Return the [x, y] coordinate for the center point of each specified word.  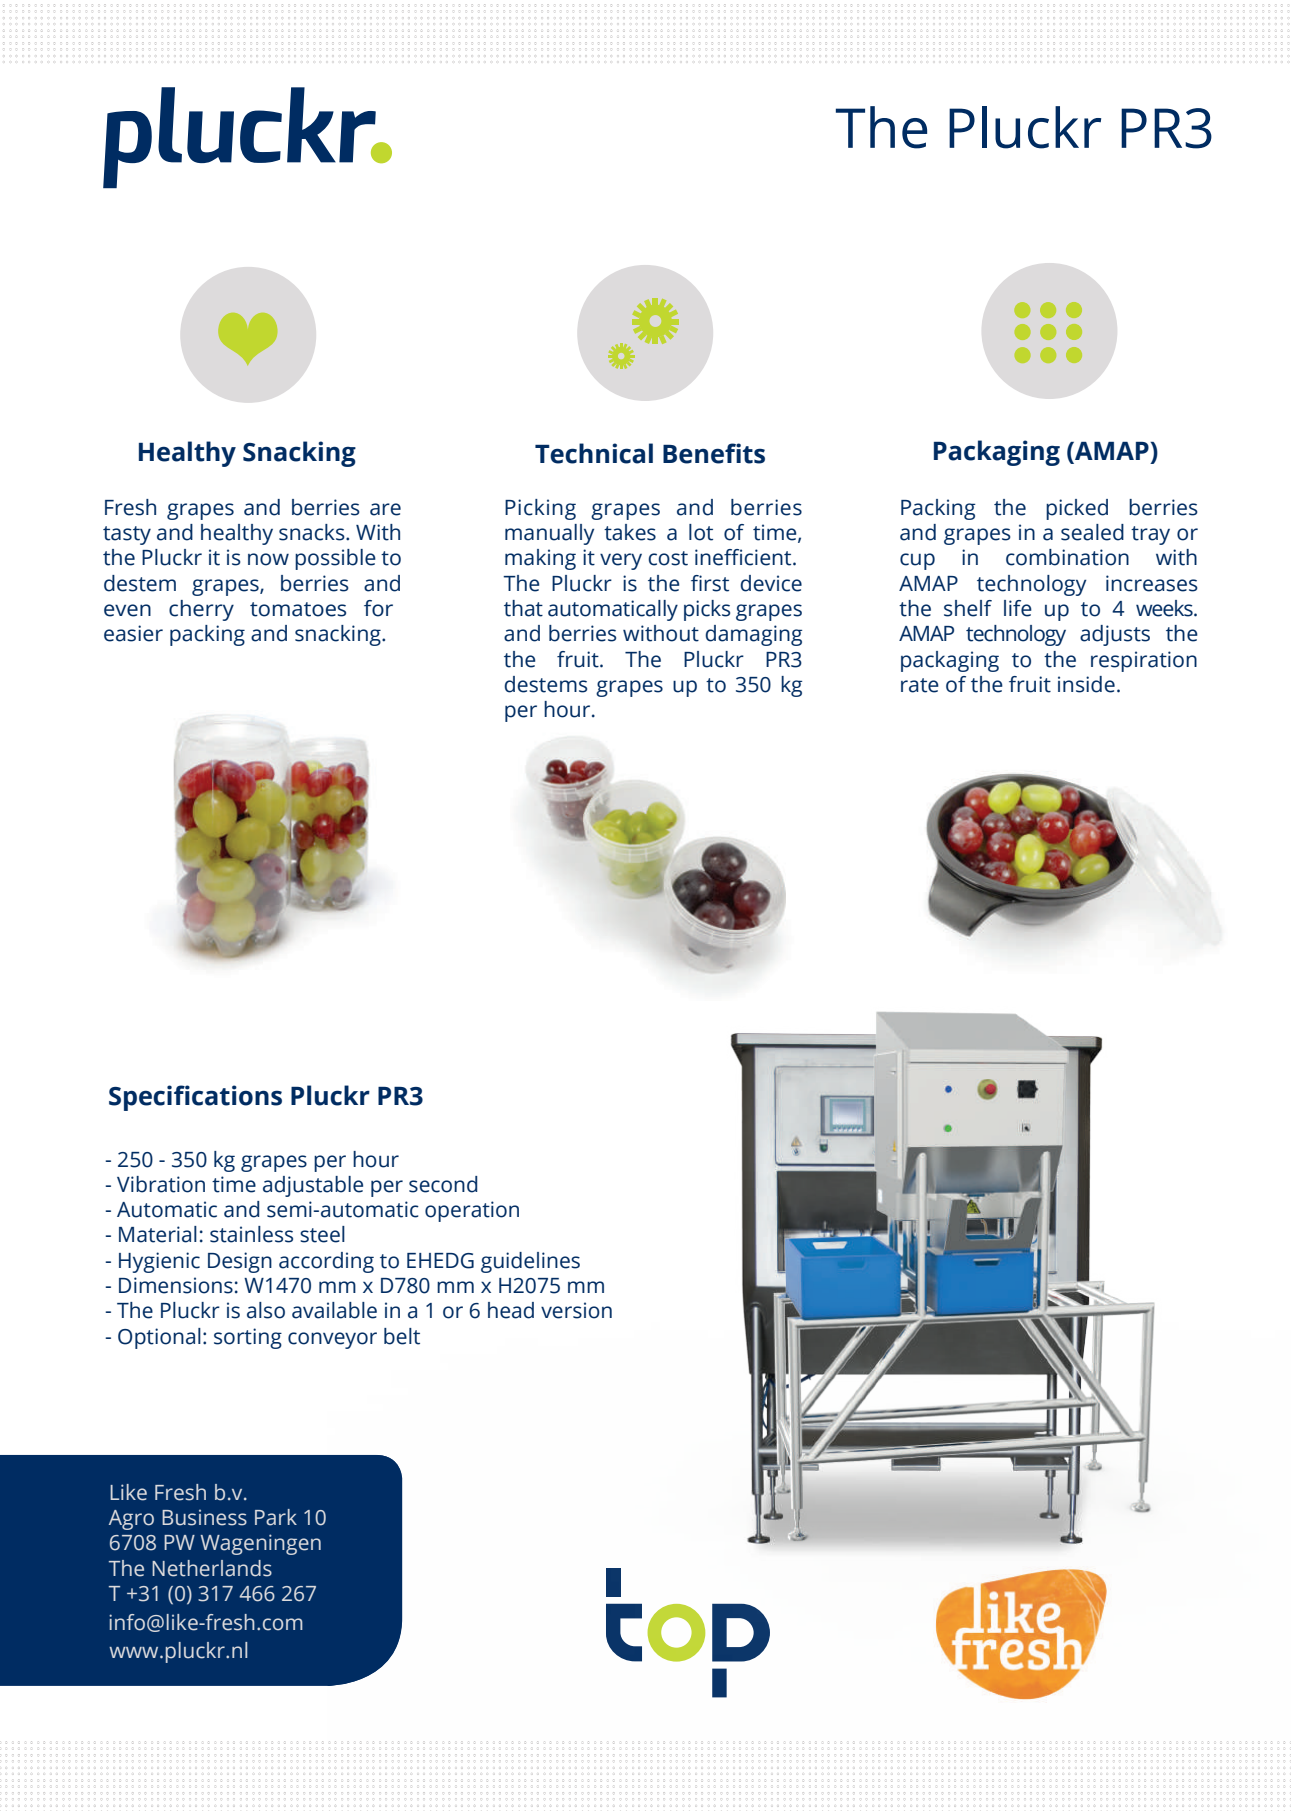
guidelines [530, 1262]
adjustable [313, 1186]
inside [1086, 684]
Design [240, 1262]
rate [920, 685]
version [576, 1310]
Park [276, 1517]
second [443, 1184]
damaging [753, 635]
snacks [313, 532]
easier [133, 633]
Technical [594, 453]
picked [1077, 509]
